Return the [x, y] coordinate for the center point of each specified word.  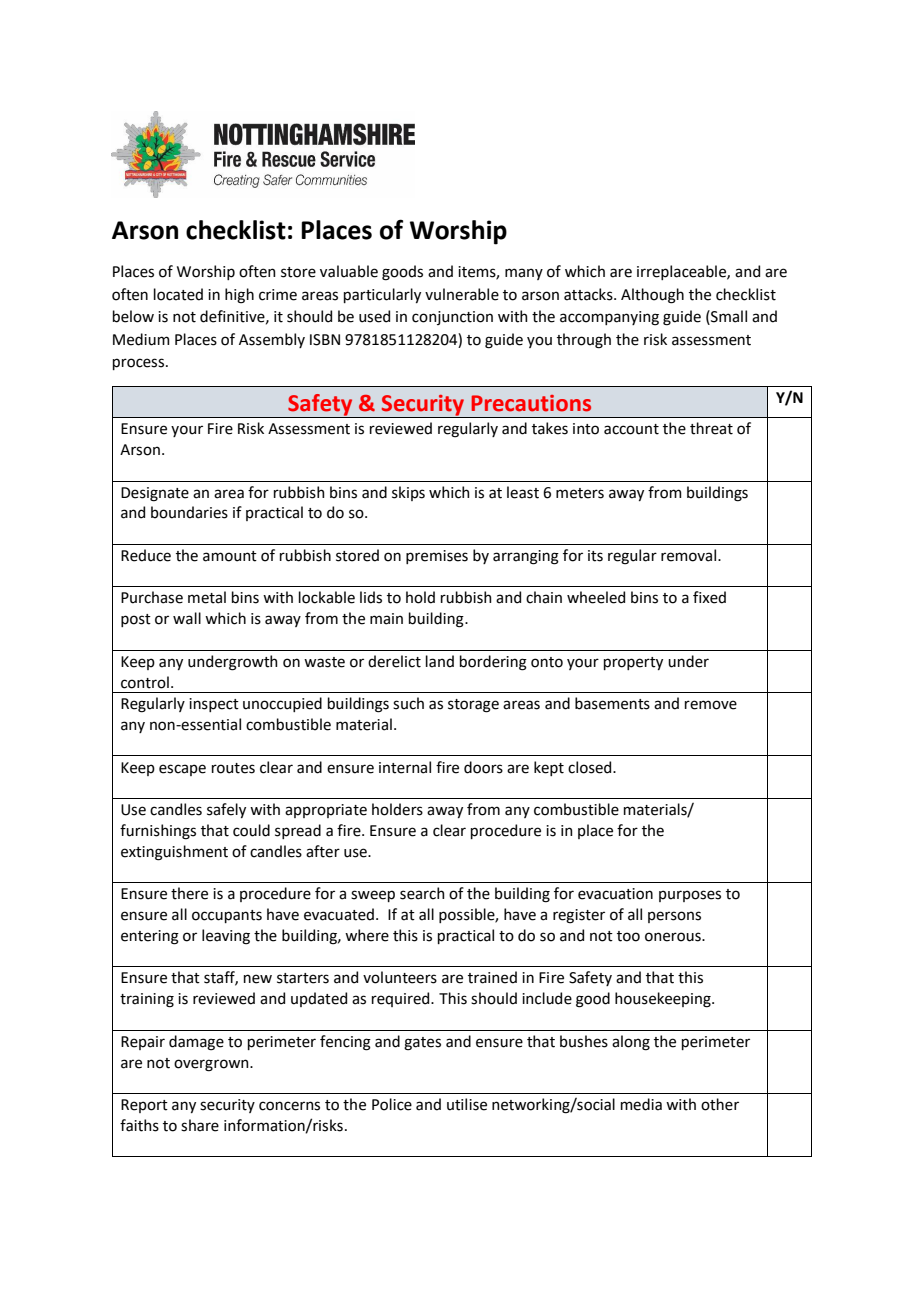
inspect [214, 705]
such [408, 703]
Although [652, 296]
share [200, 1125]
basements [612, 703]
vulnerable [462, 294]
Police [392, 1104]
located [178, 294]
